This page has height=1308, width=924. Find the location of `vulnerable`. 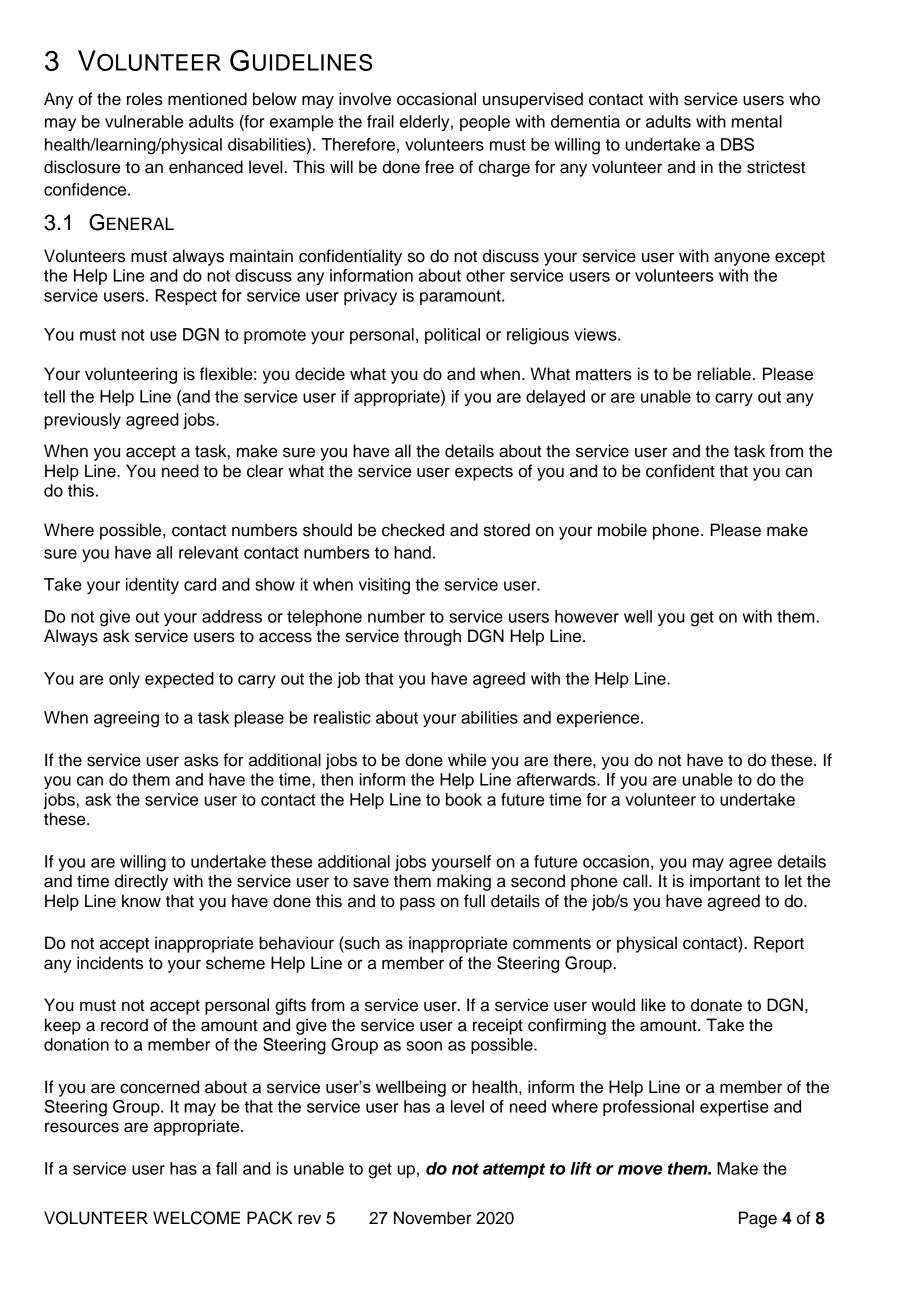

vulnerable is located at coordinates (144, 121).
